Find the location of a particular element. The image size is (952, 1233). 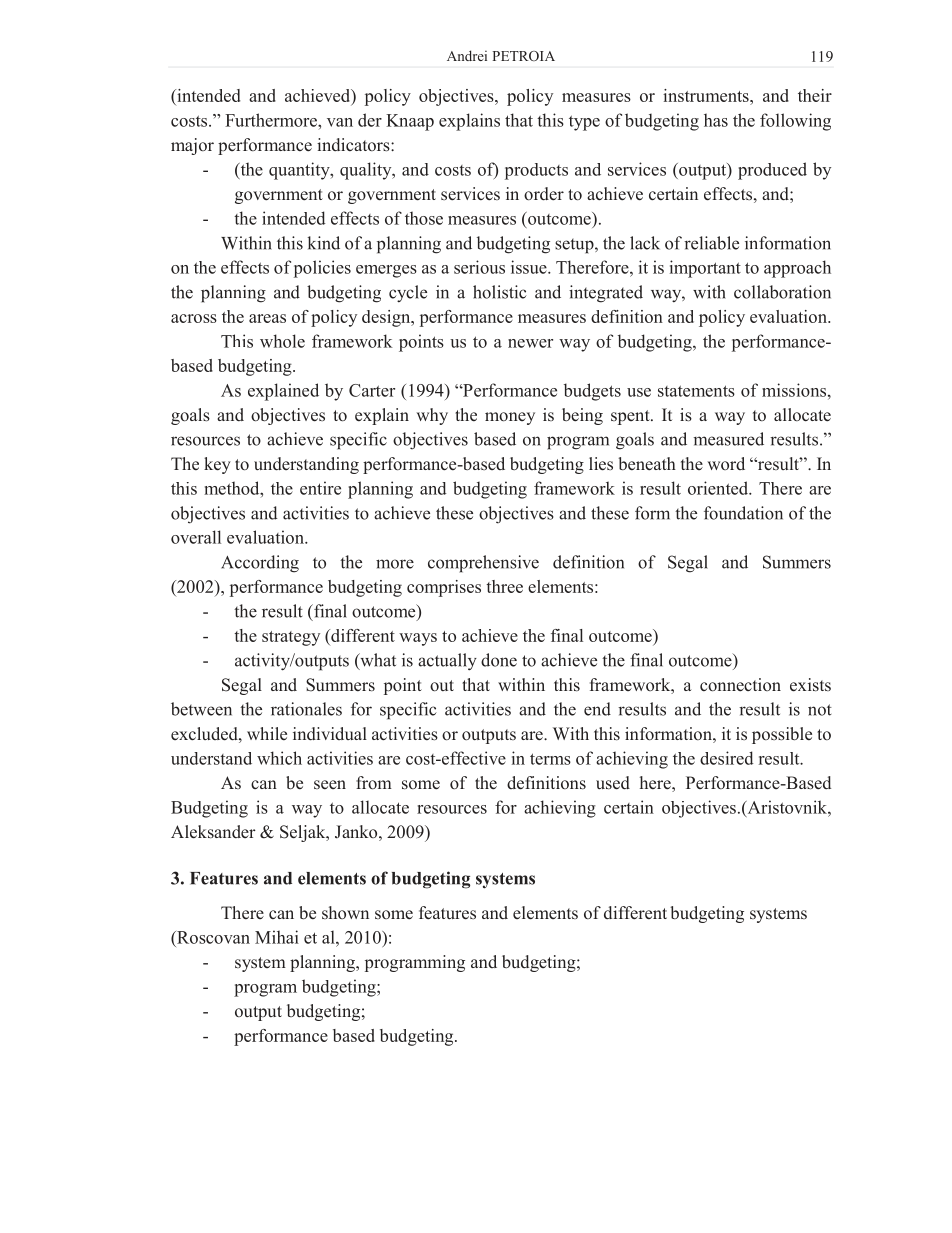

has is located at coordinates (716, 120).
